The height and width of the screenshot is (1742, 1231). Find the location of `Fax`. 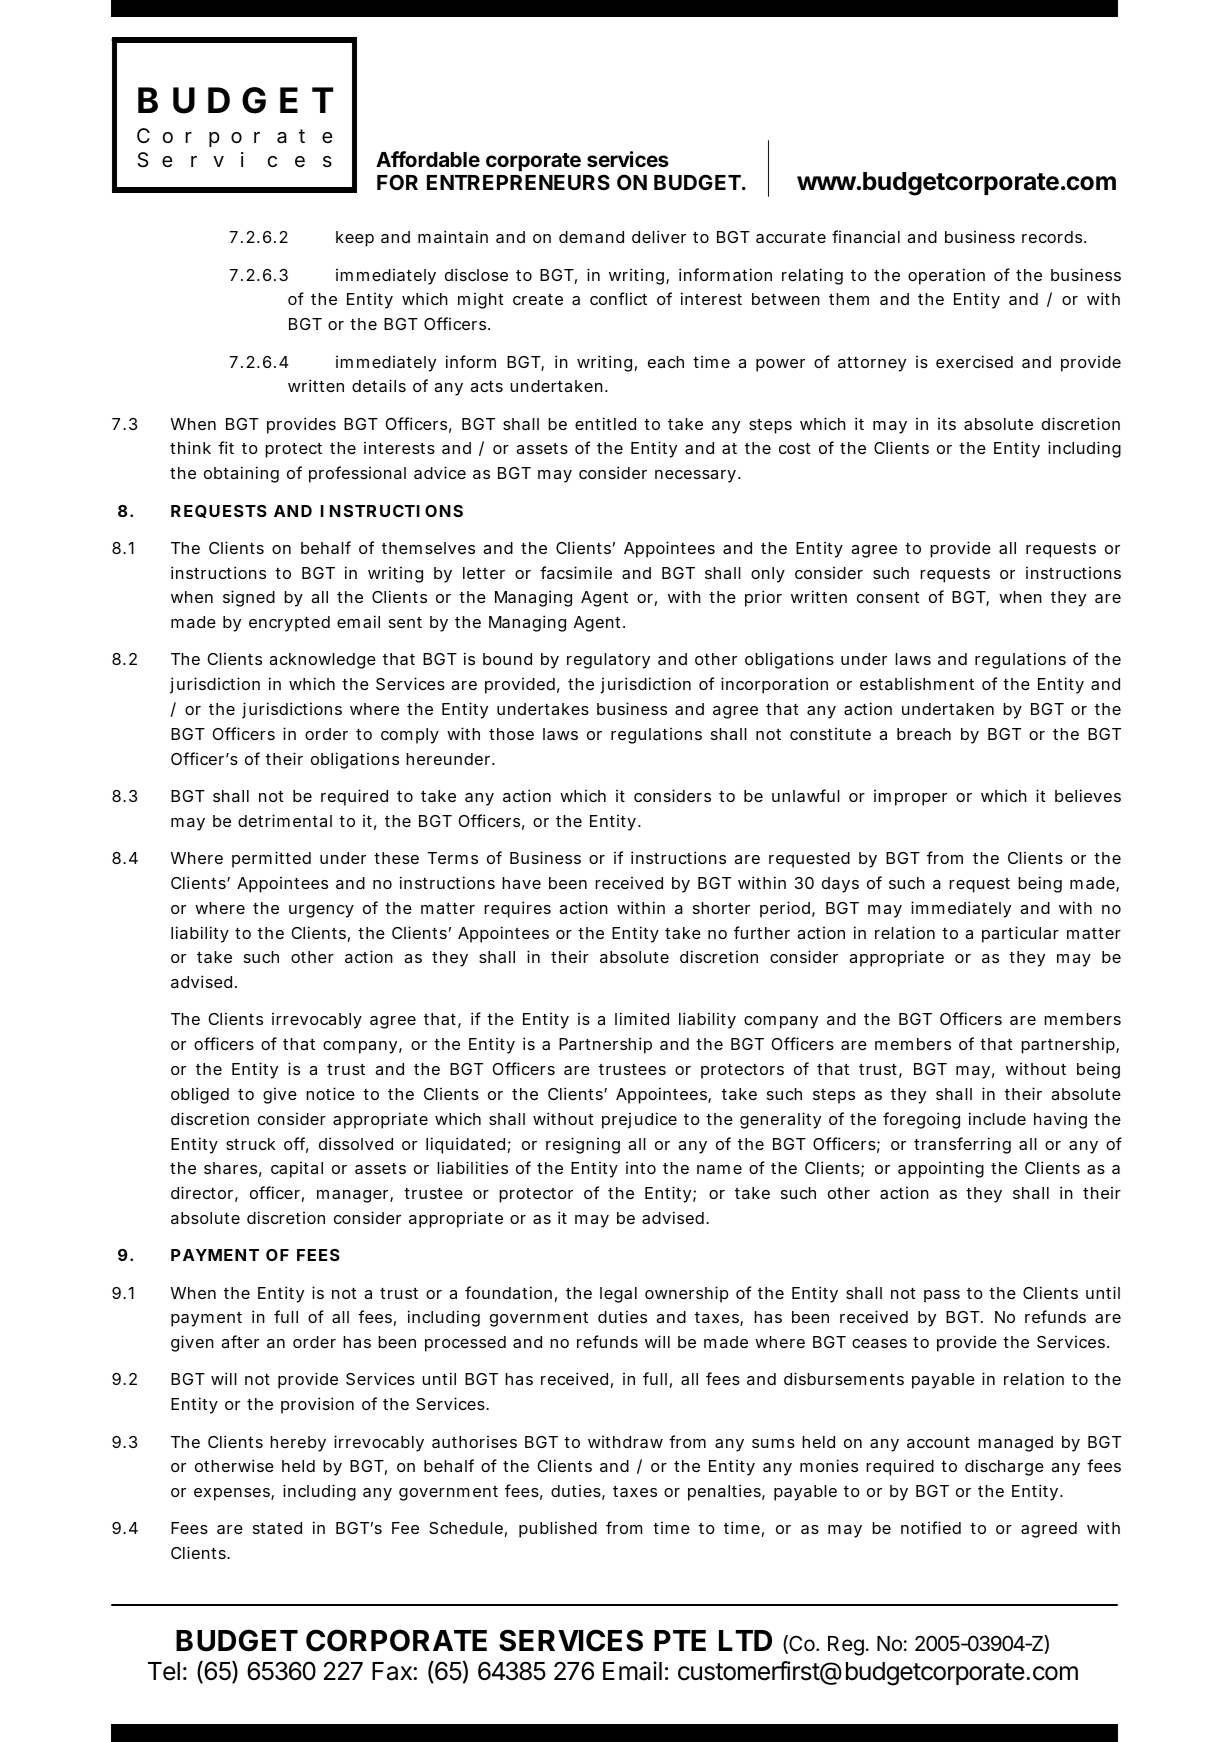

Fax is located at coordinates (393, 1671).
